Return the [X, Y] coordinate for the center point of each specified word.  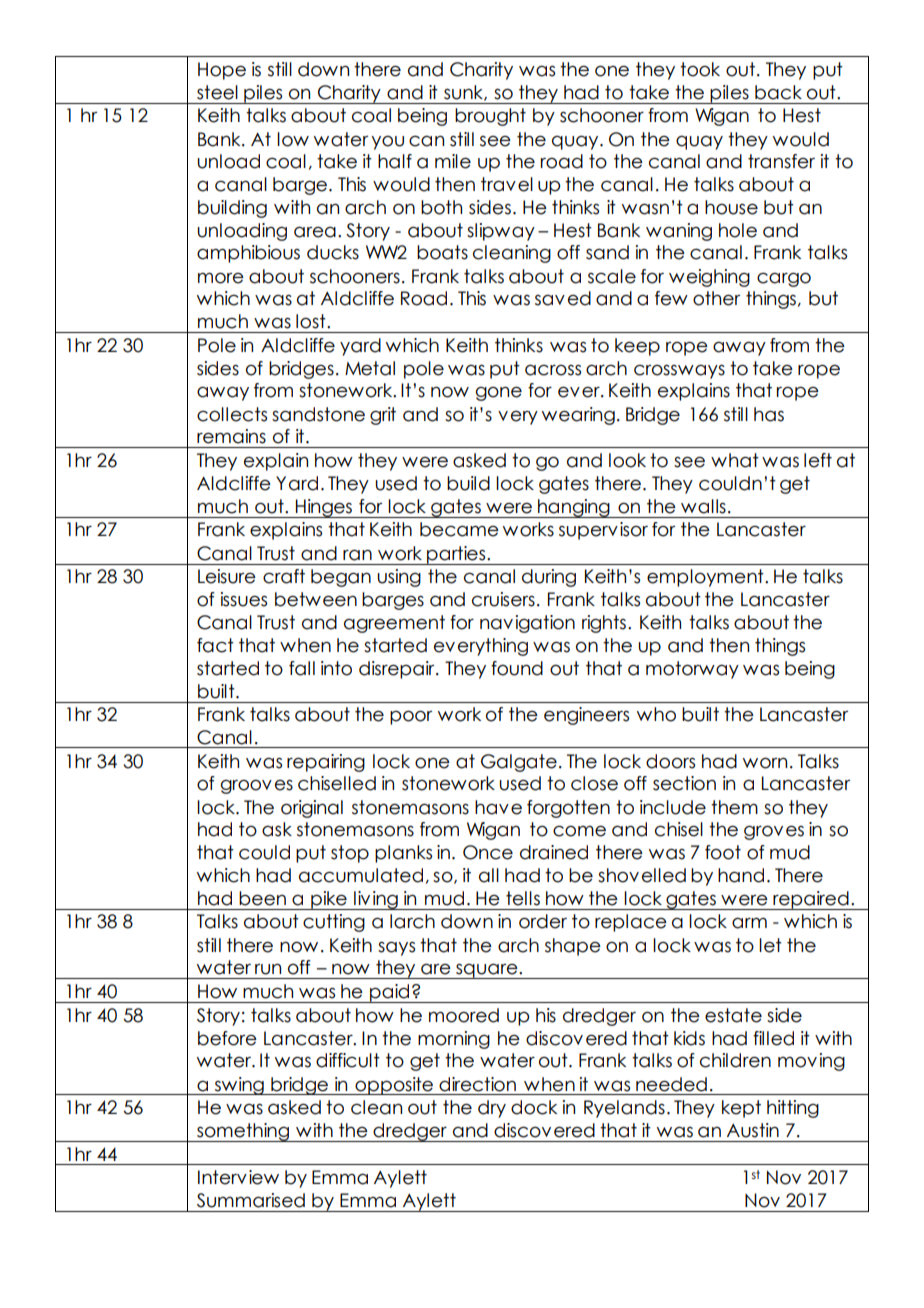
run [268, 969]
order [543, 921]
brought [490, 117]
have [498, 807]
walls [703, 506]
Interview [238, 1177]
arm [749, 923]
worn [765, 763]
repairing [326, 763]
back [778, 92]
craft [284, 576]
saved [563, 298]
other [716, 298]
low [293, 139]
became [459, 529]
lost [312, 321]
